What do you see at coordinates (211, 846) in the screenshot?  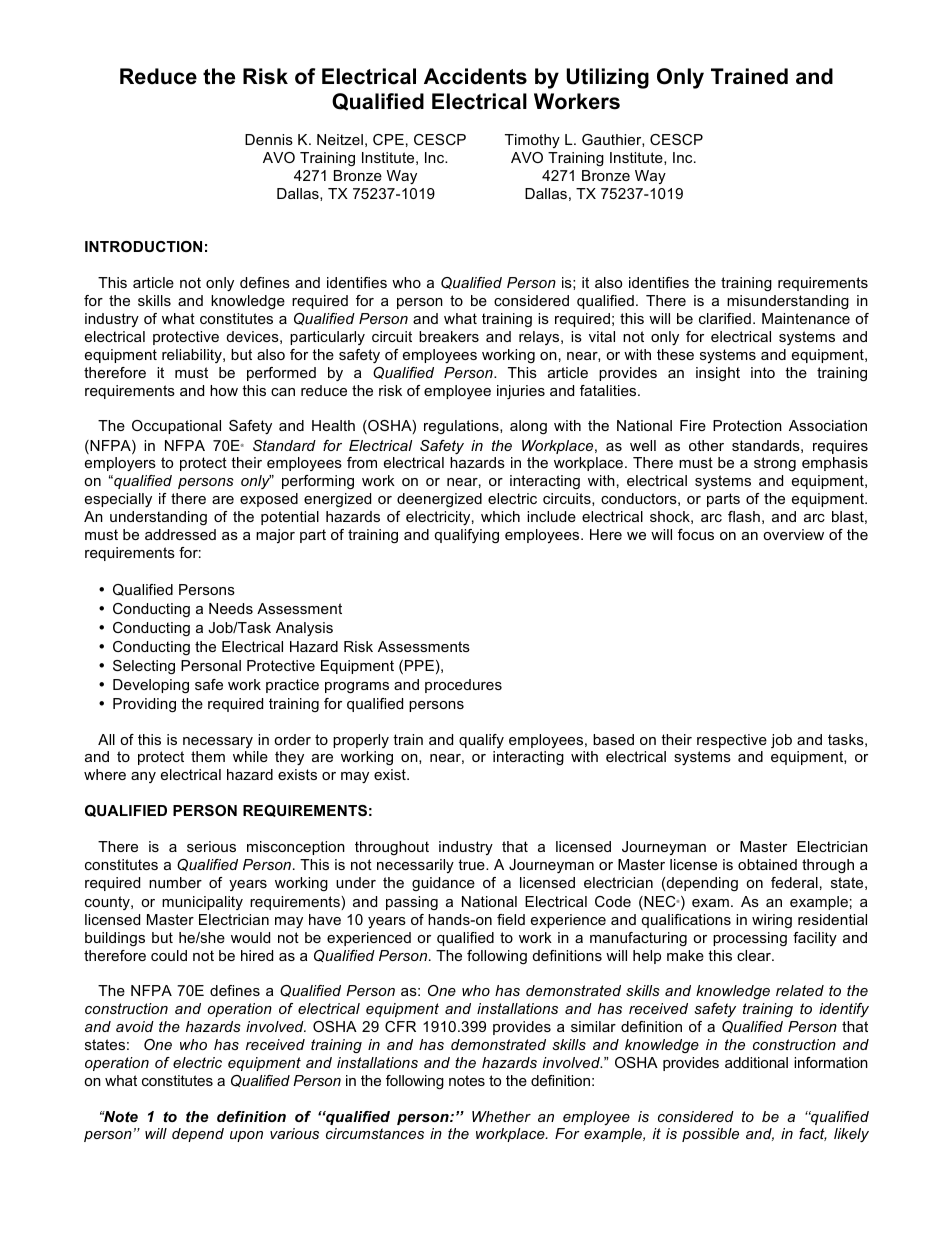 I see `serious` at bounding box center [211, 846].
